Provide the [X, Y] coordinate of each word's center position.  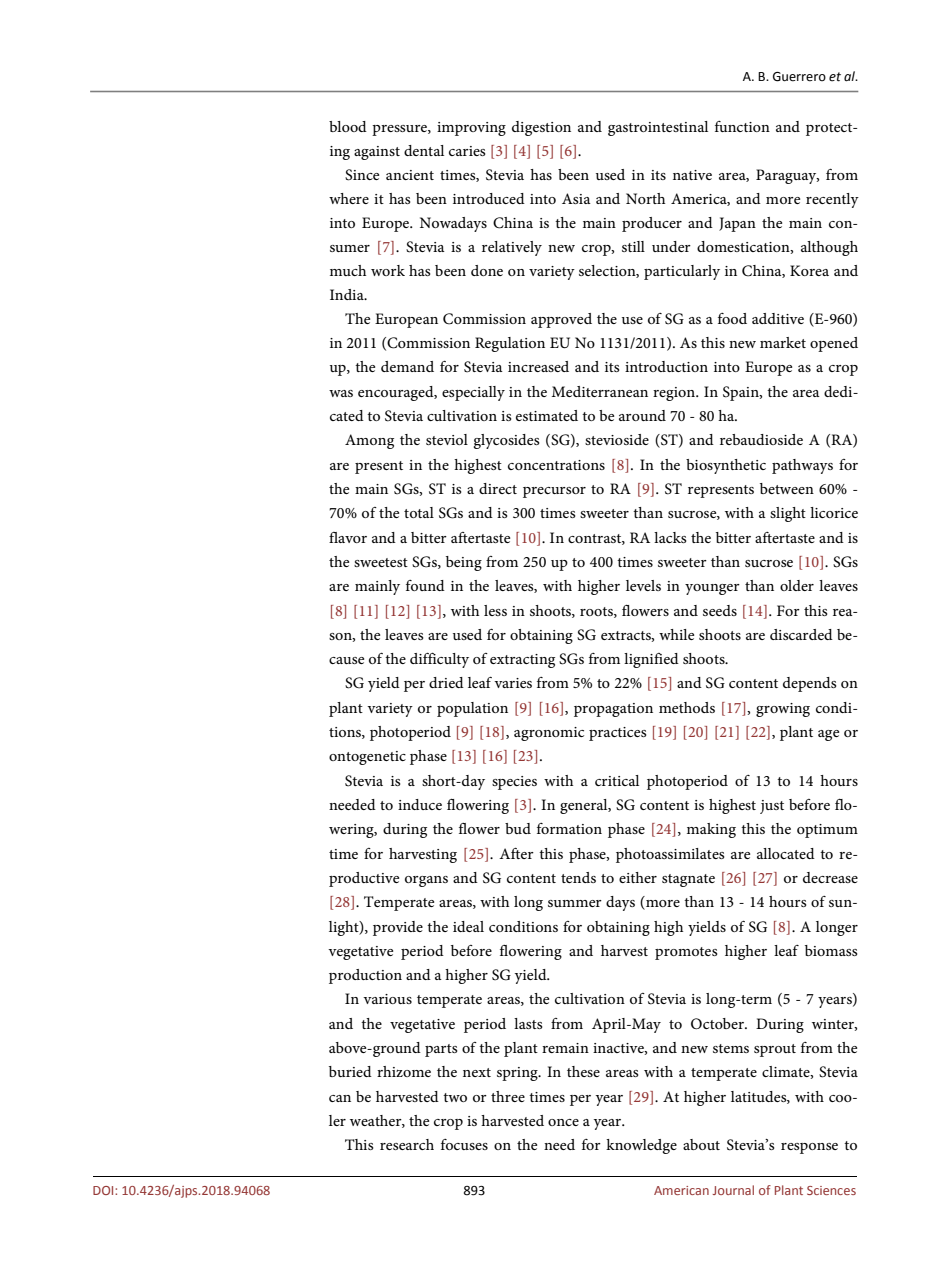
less [495, 610]
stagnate [688, 880]
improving [471, 129]
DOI [104, 1190]
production [365, 976]
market [783, 342]
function [742, 126]
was [341, 393]
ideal [468, 926]
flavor [348, 537]
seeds [720, 610]
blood [348, 126]
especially [473, 393]
